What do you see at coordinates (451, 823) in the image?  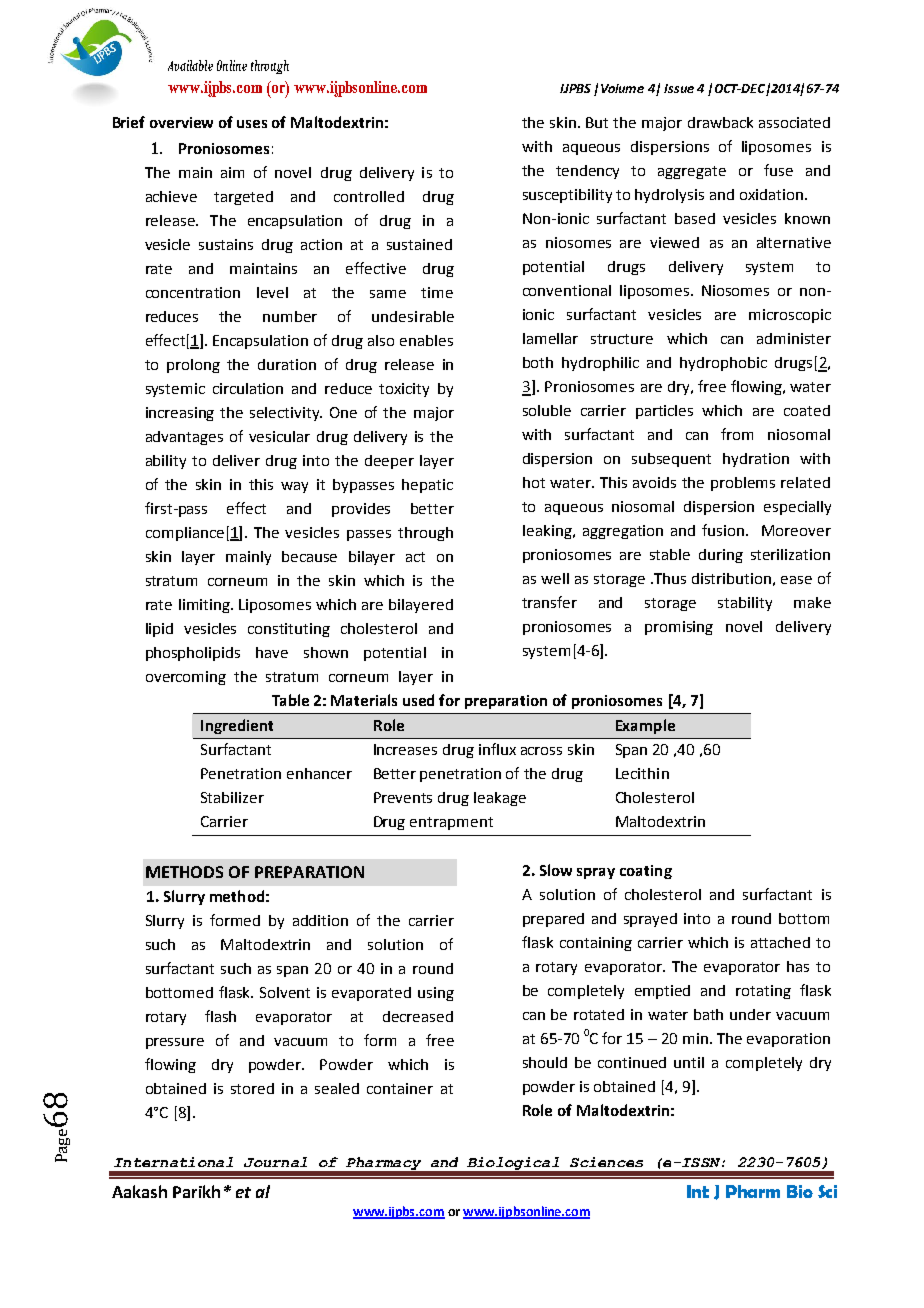 I see `entrapment` at bounding box center [451, 823].
